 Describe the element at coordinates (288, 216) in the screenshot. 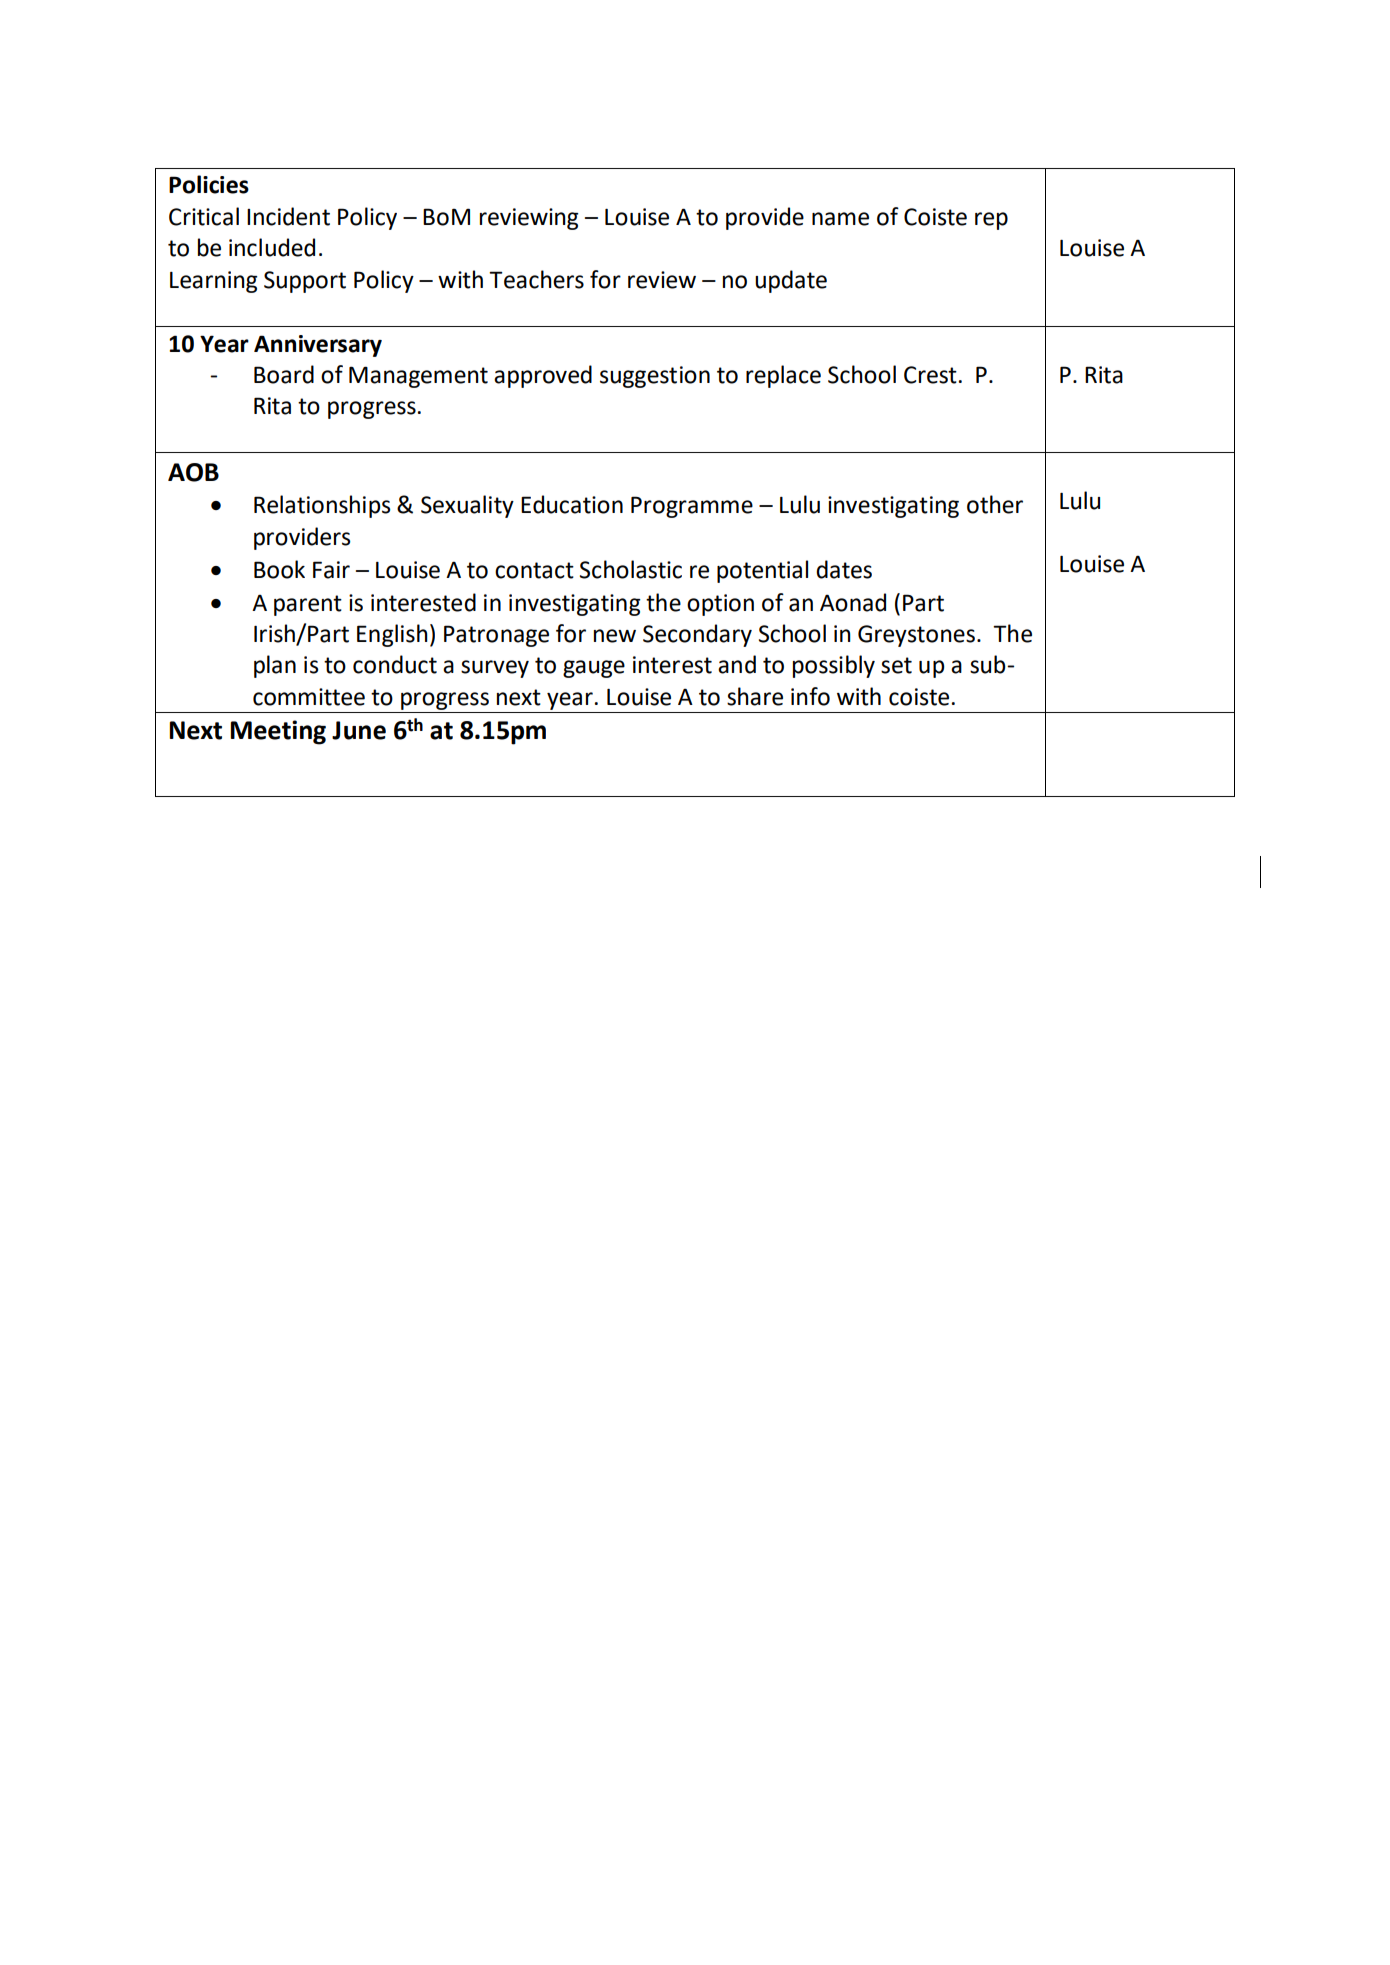

I see `Incident` at that location.
